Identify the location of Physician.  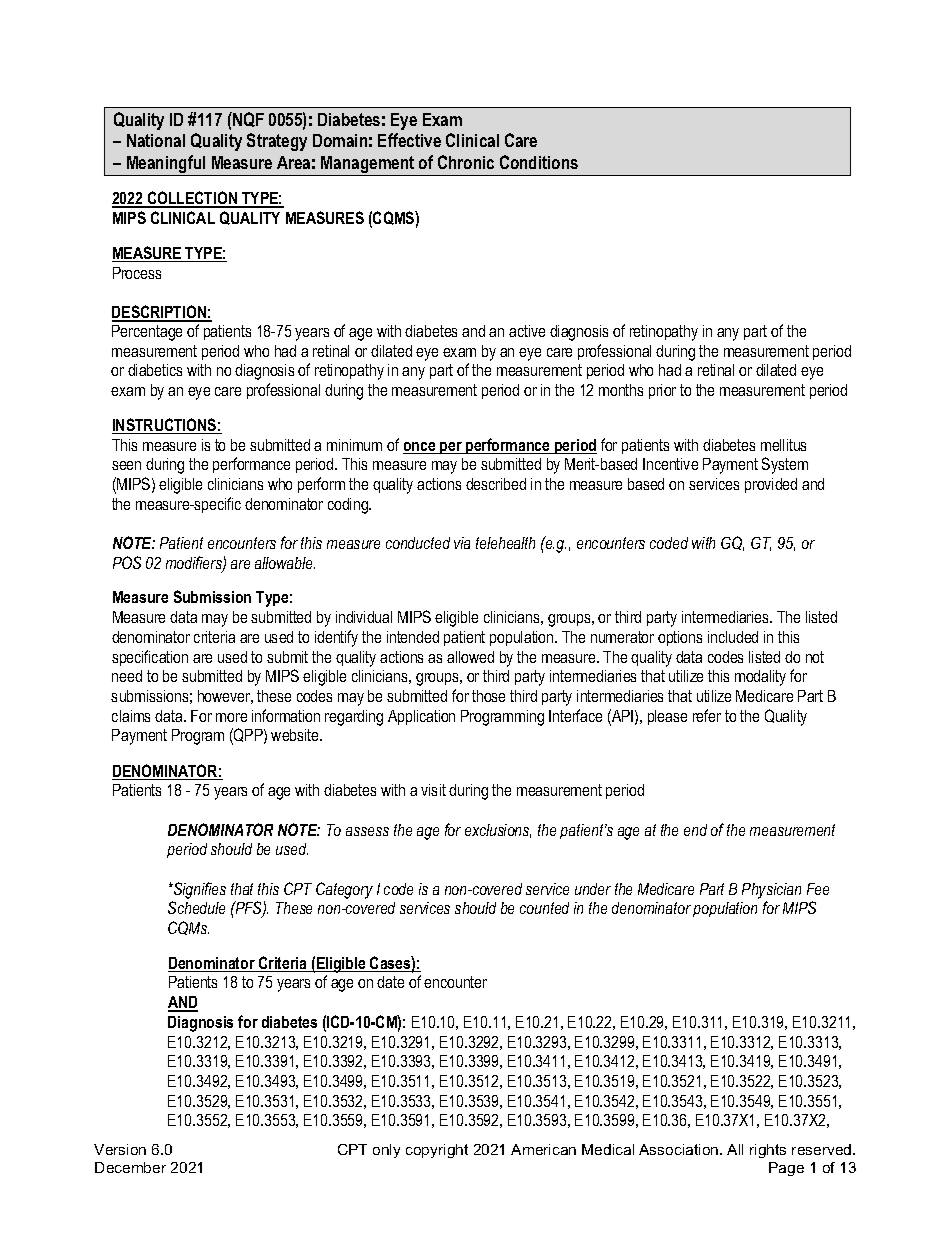
(771, 891).
